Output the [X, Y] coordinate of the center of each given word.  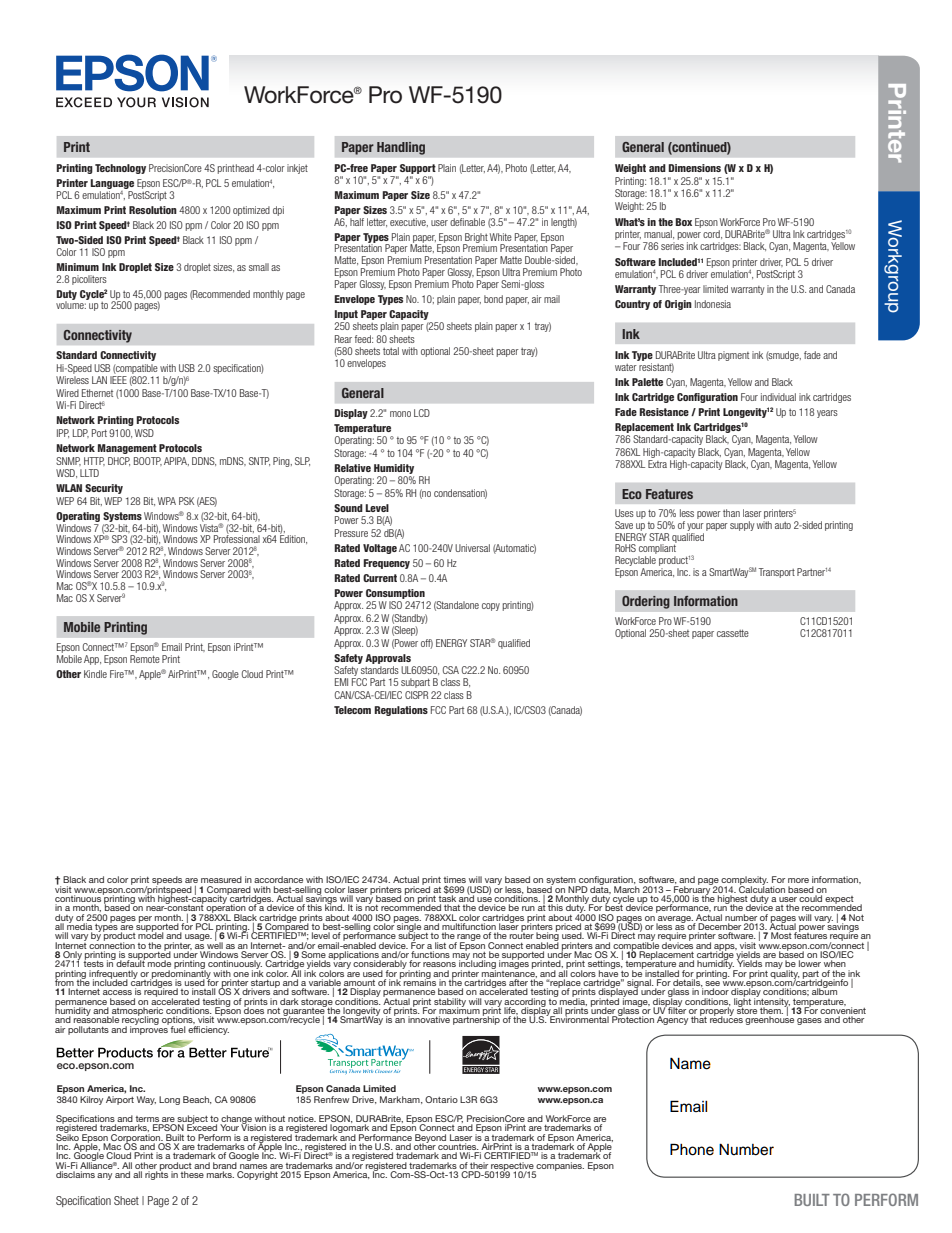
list [440, 945]
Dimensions [694, 168]
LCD [422, 413]
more [798, 880]
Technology [120, 169]
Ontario [441, 1099]
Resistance [664, 412]
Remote [145, 657]
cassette [733, 633]
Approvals [388, 659]
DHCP [119, 461]
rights [156, 1174]
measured [221, 879]
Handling [401, 148]
